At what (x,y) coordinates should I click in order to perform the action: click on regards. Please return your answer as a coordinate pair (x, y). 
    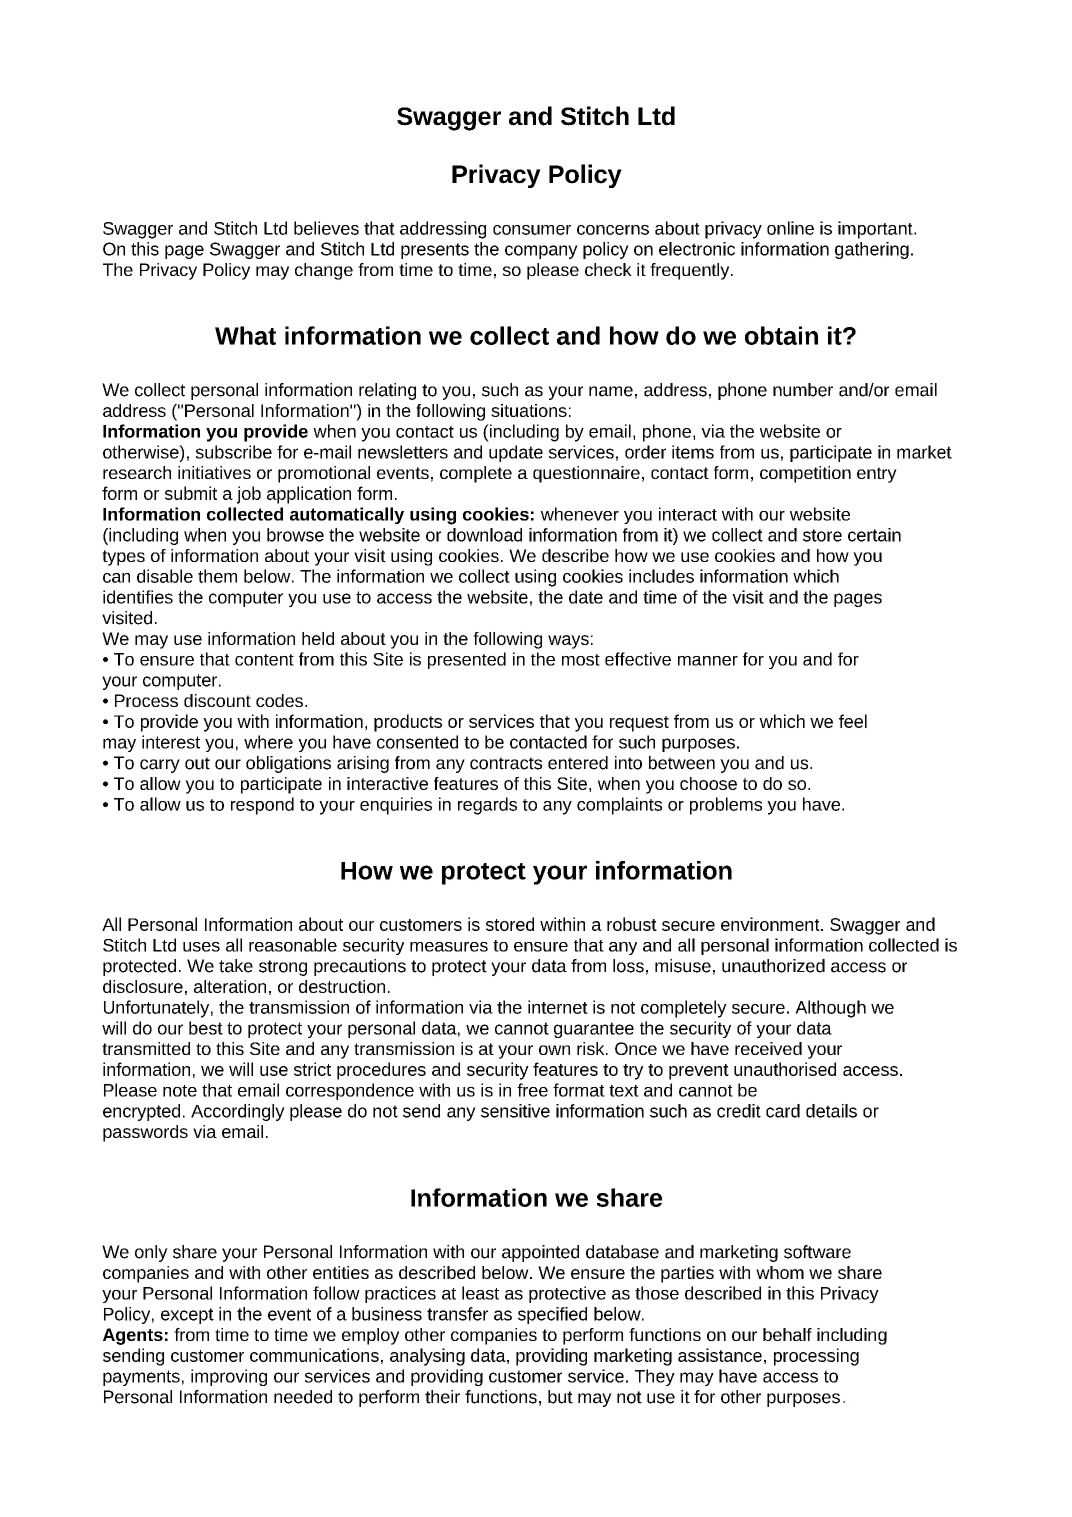
    Looking at the image, I should click on (487, 806).
